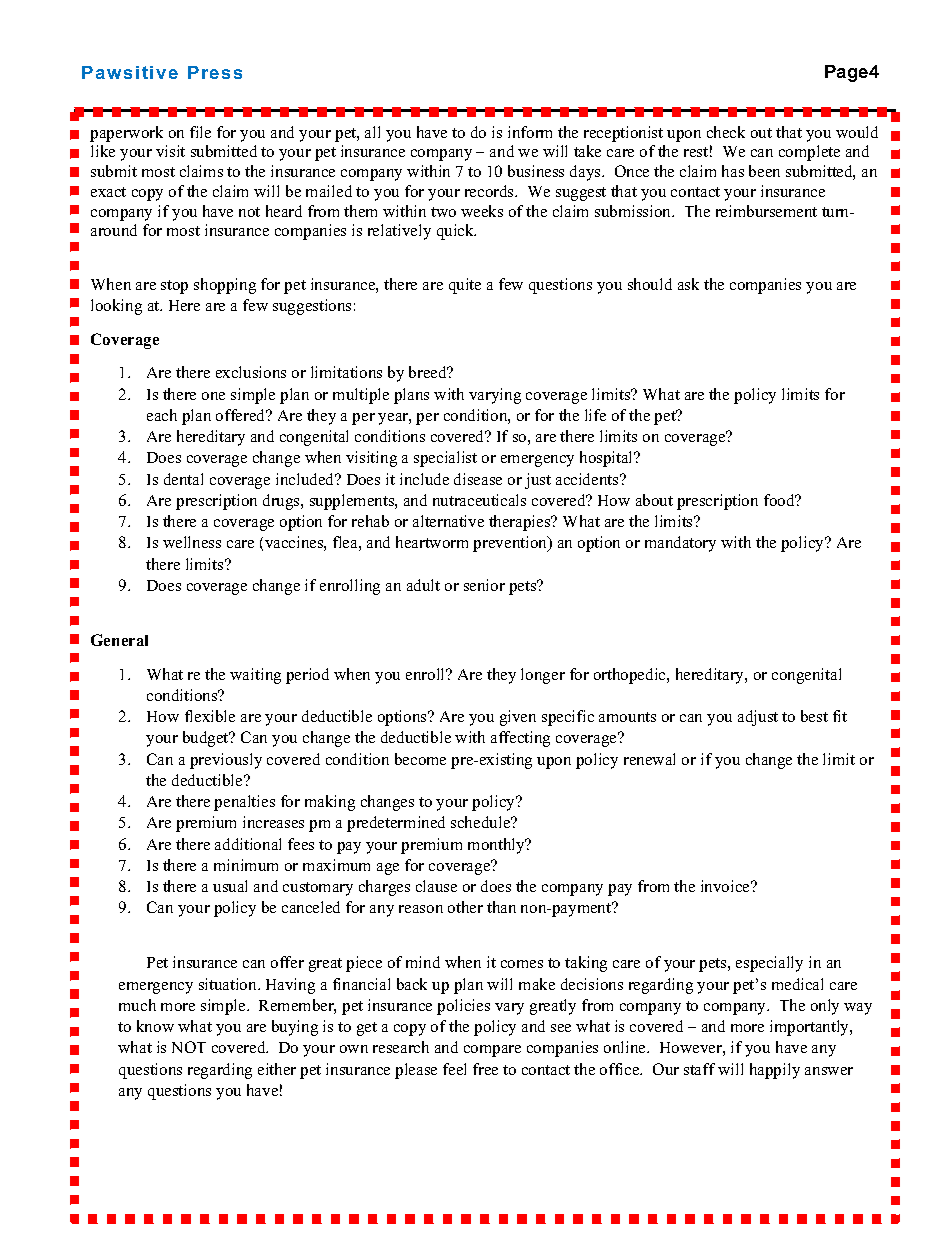 The height and width of the screenshot is (1233, 952). I want to click on know, so click(155, 1026).
